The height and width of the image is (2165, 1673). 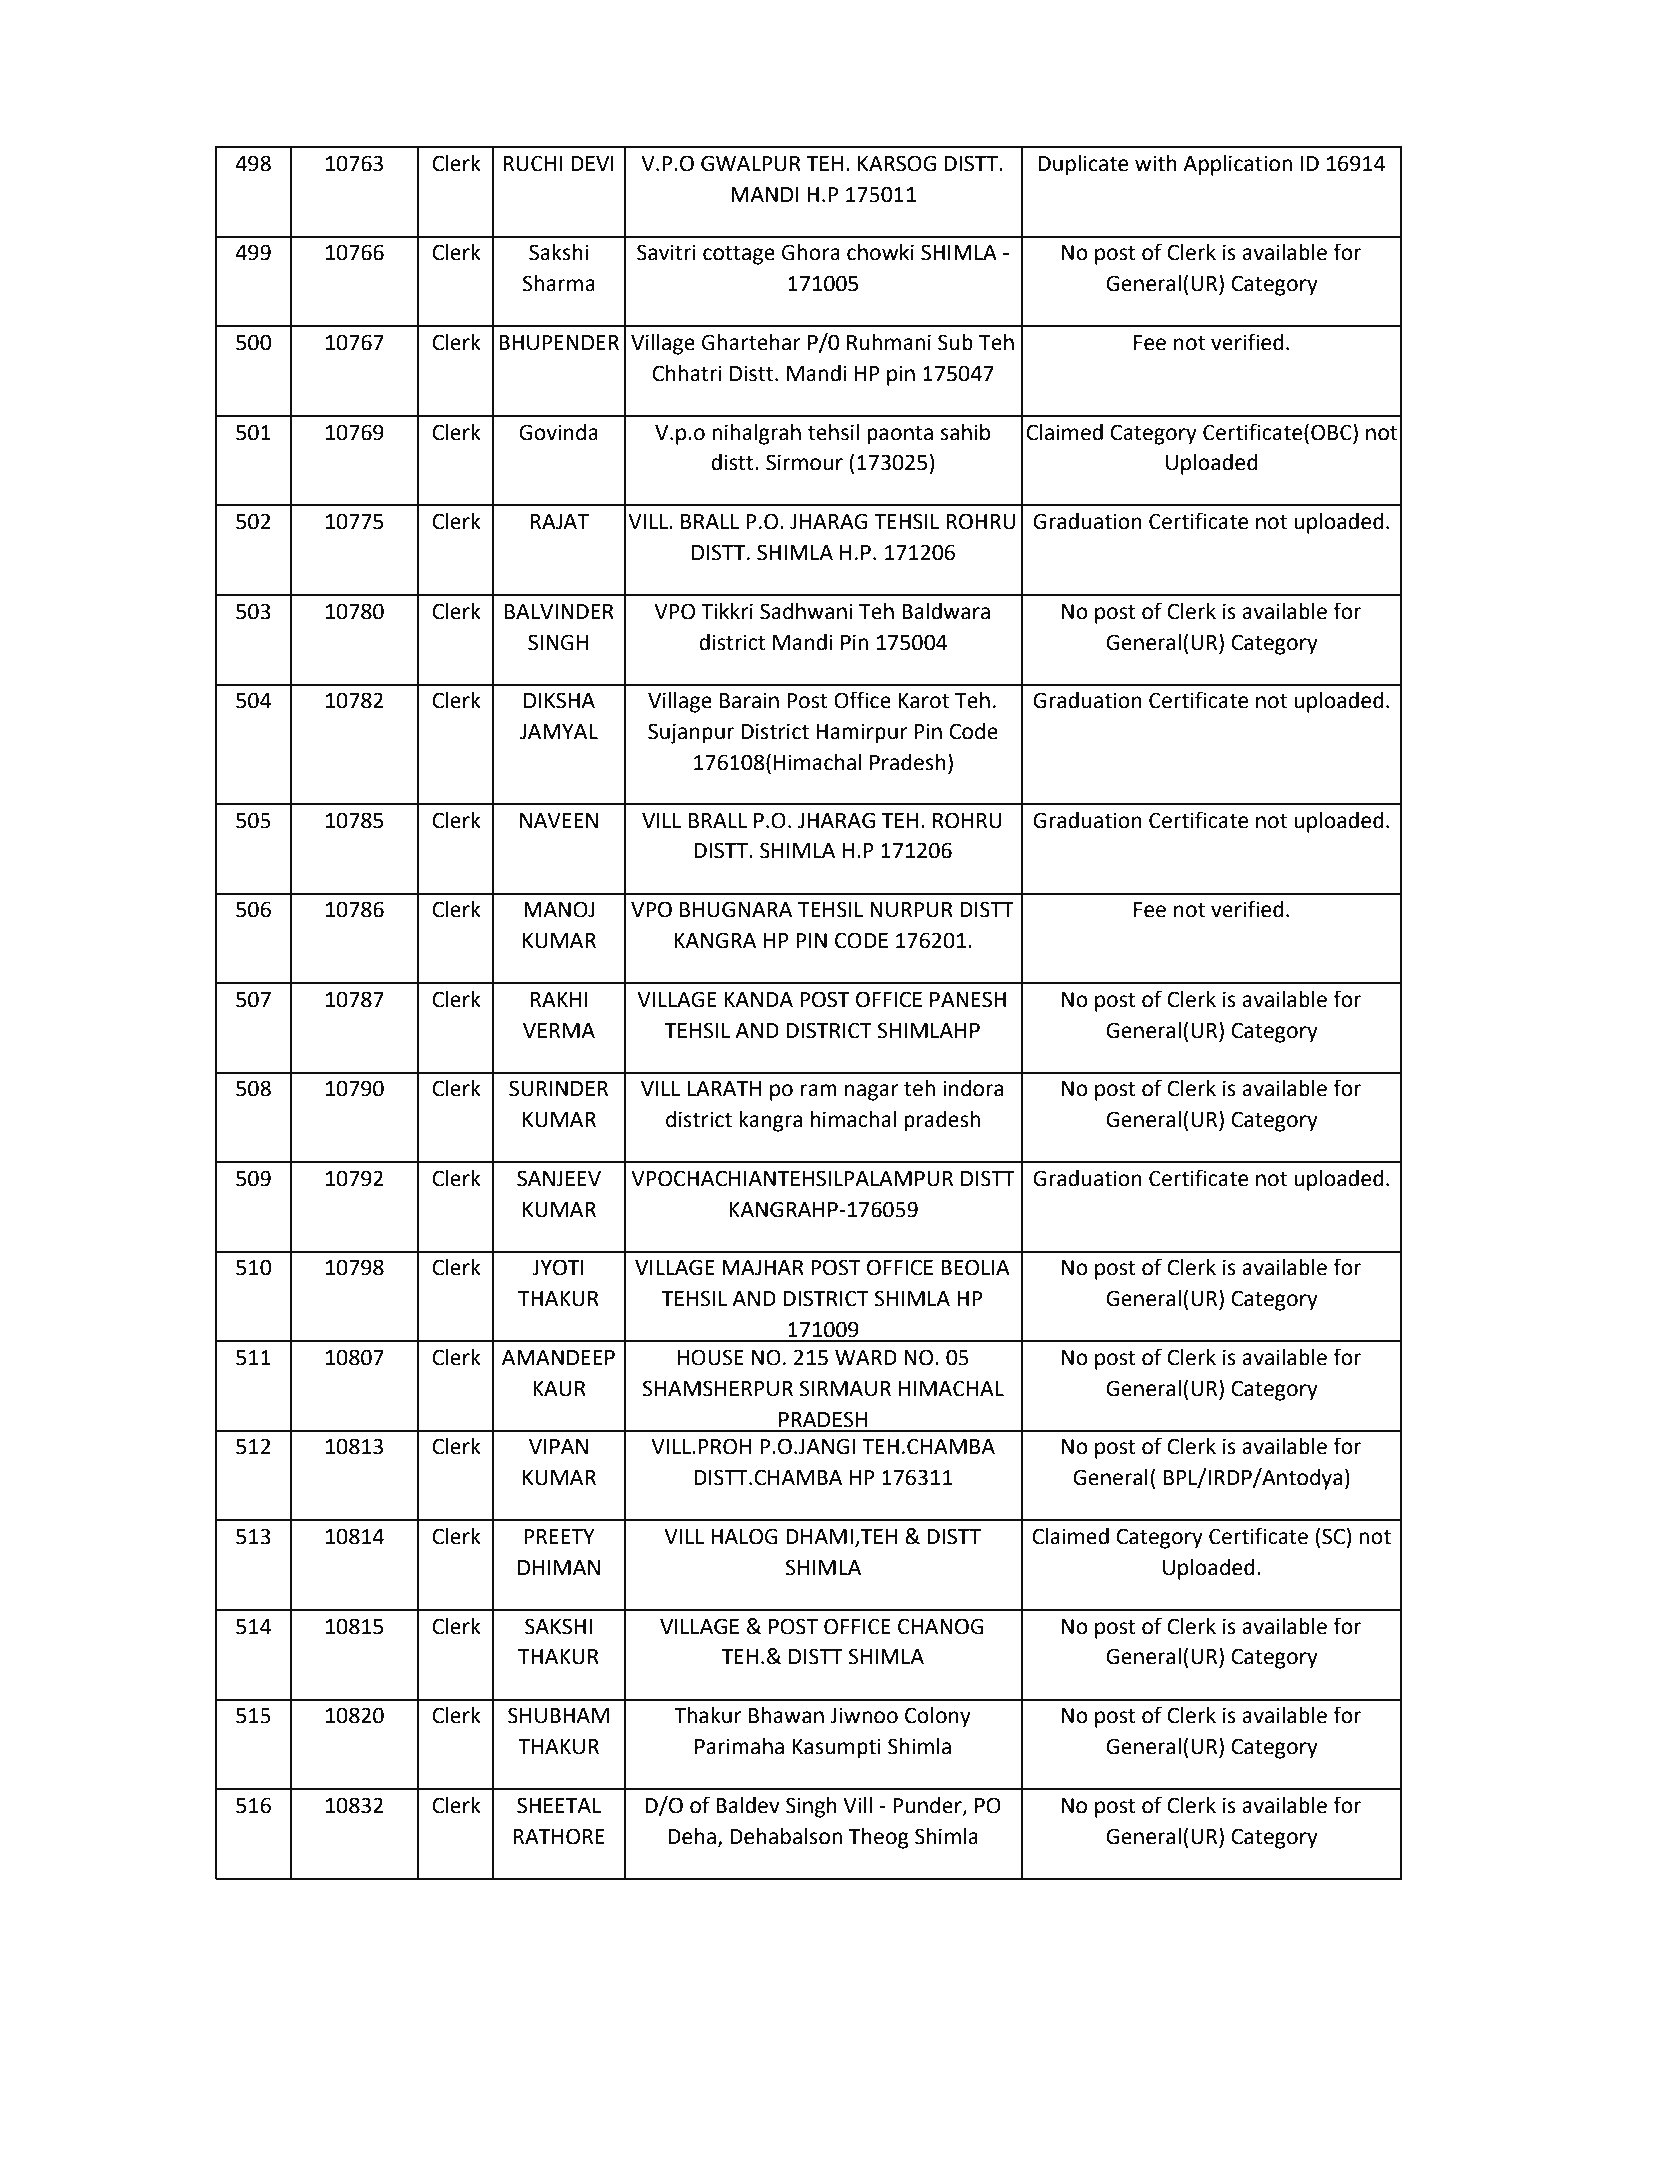 What do you see at coordinates (592, 163) in the image?
I see `DEVI` at bounding box center [592, 163].
